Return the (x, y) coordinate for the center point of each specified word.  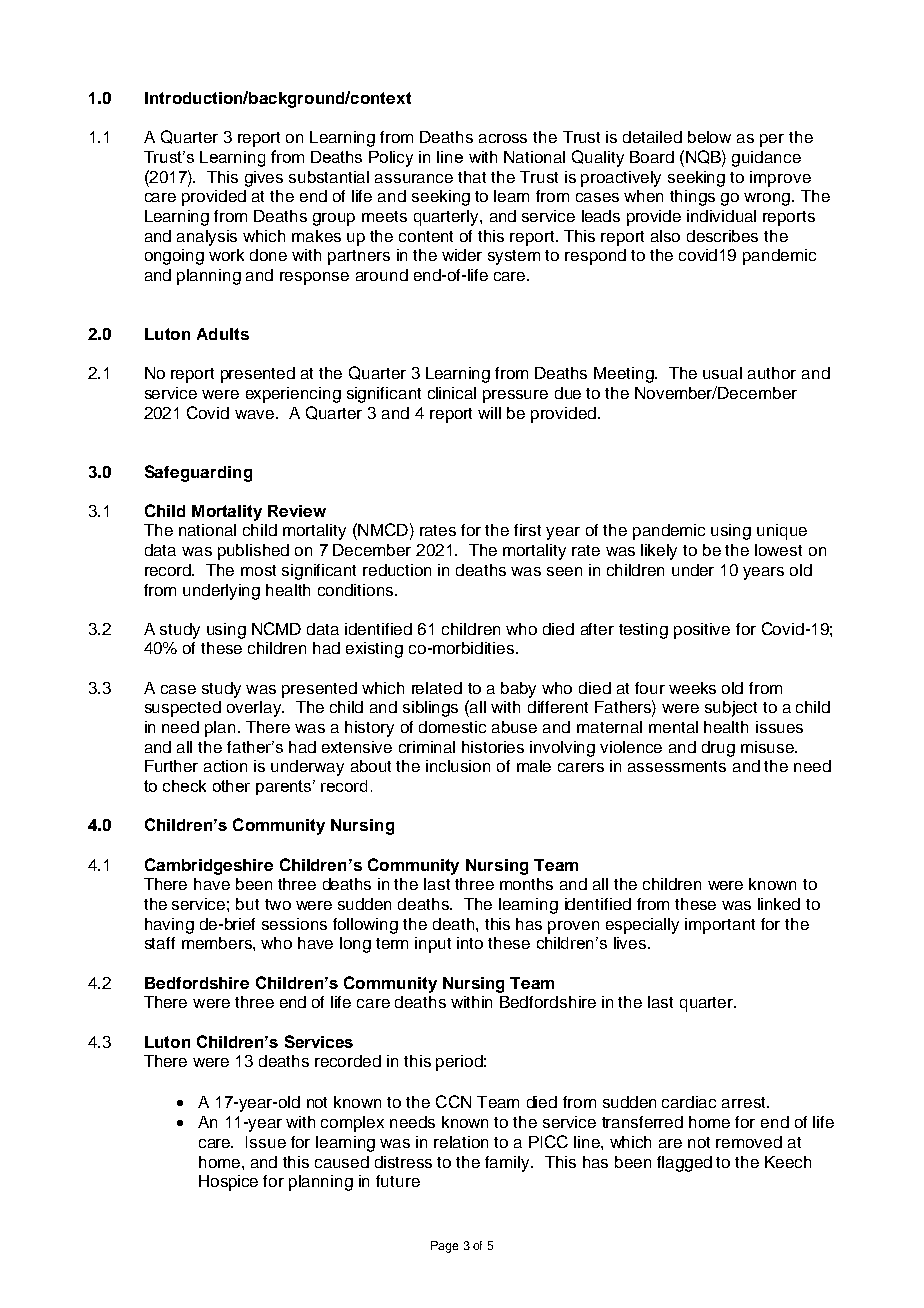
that (472, 177)
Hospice (228, 1183)
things (692, 198)
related (437, 688)
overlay (255, 709)
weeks (692, 688)
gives (264, 179)
